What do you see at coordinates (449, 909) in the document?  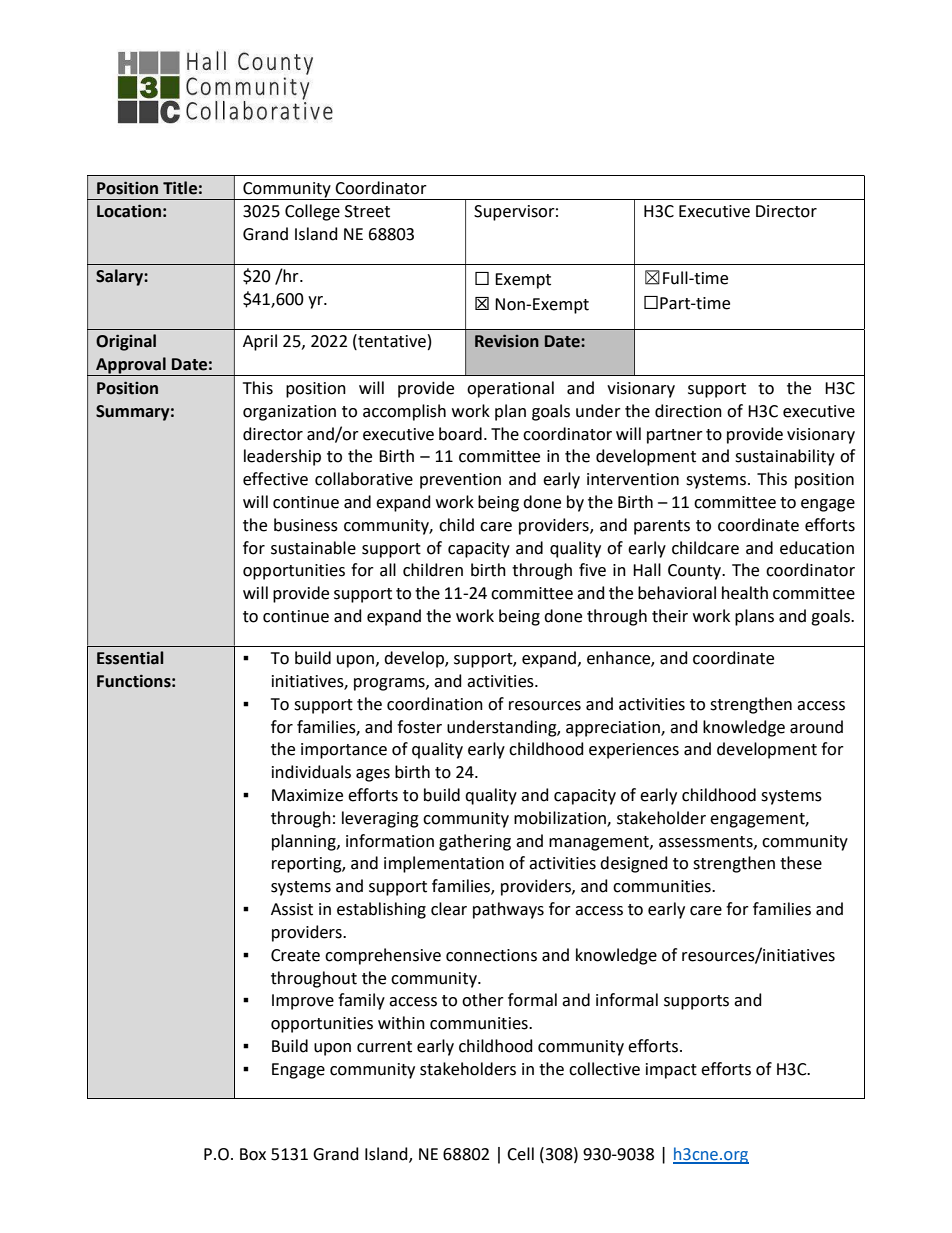 I see `clear` at bounding box center [449, 909].
